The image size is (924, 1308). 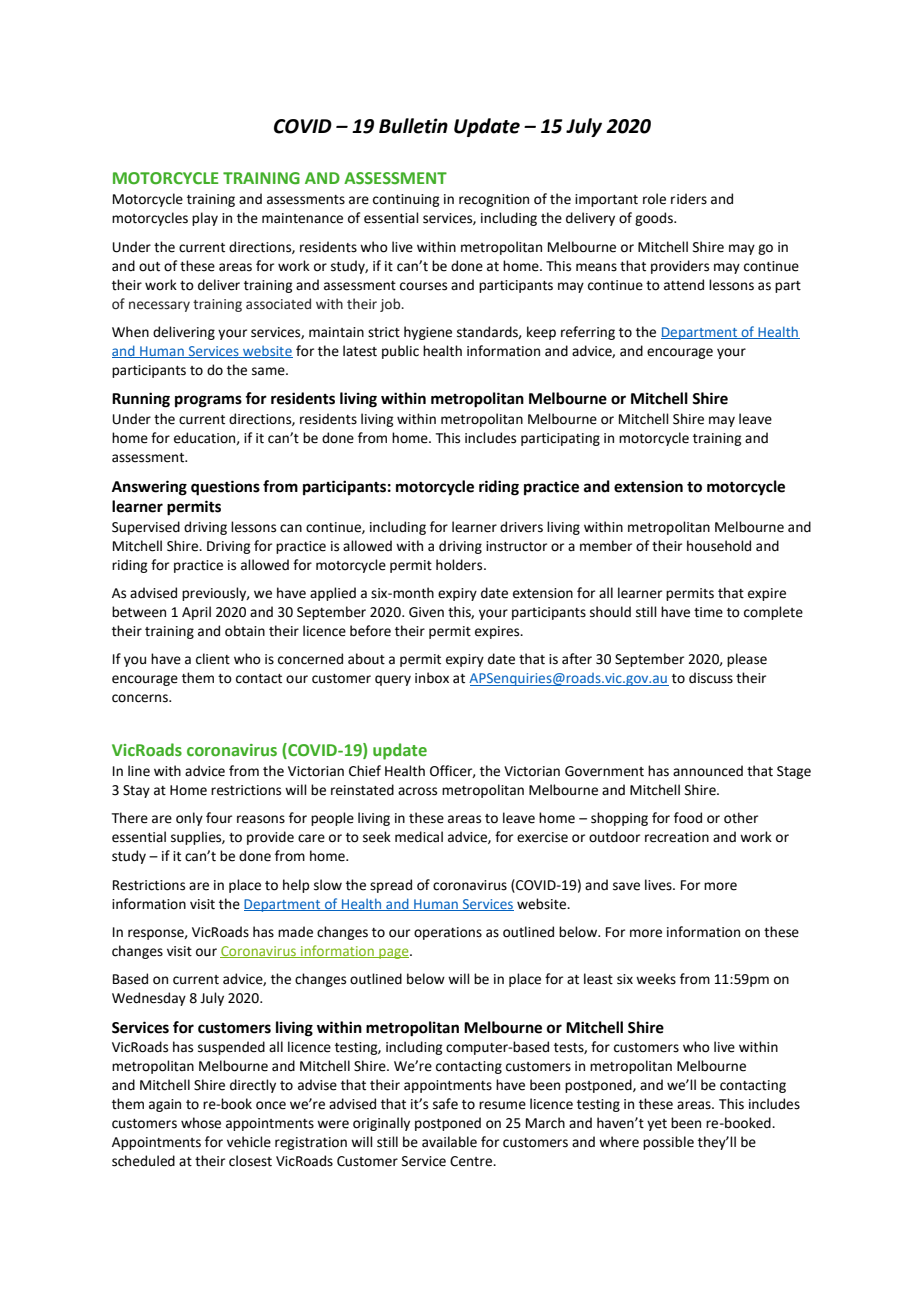 I want to click on whose, so click(x=201, y=1123).
